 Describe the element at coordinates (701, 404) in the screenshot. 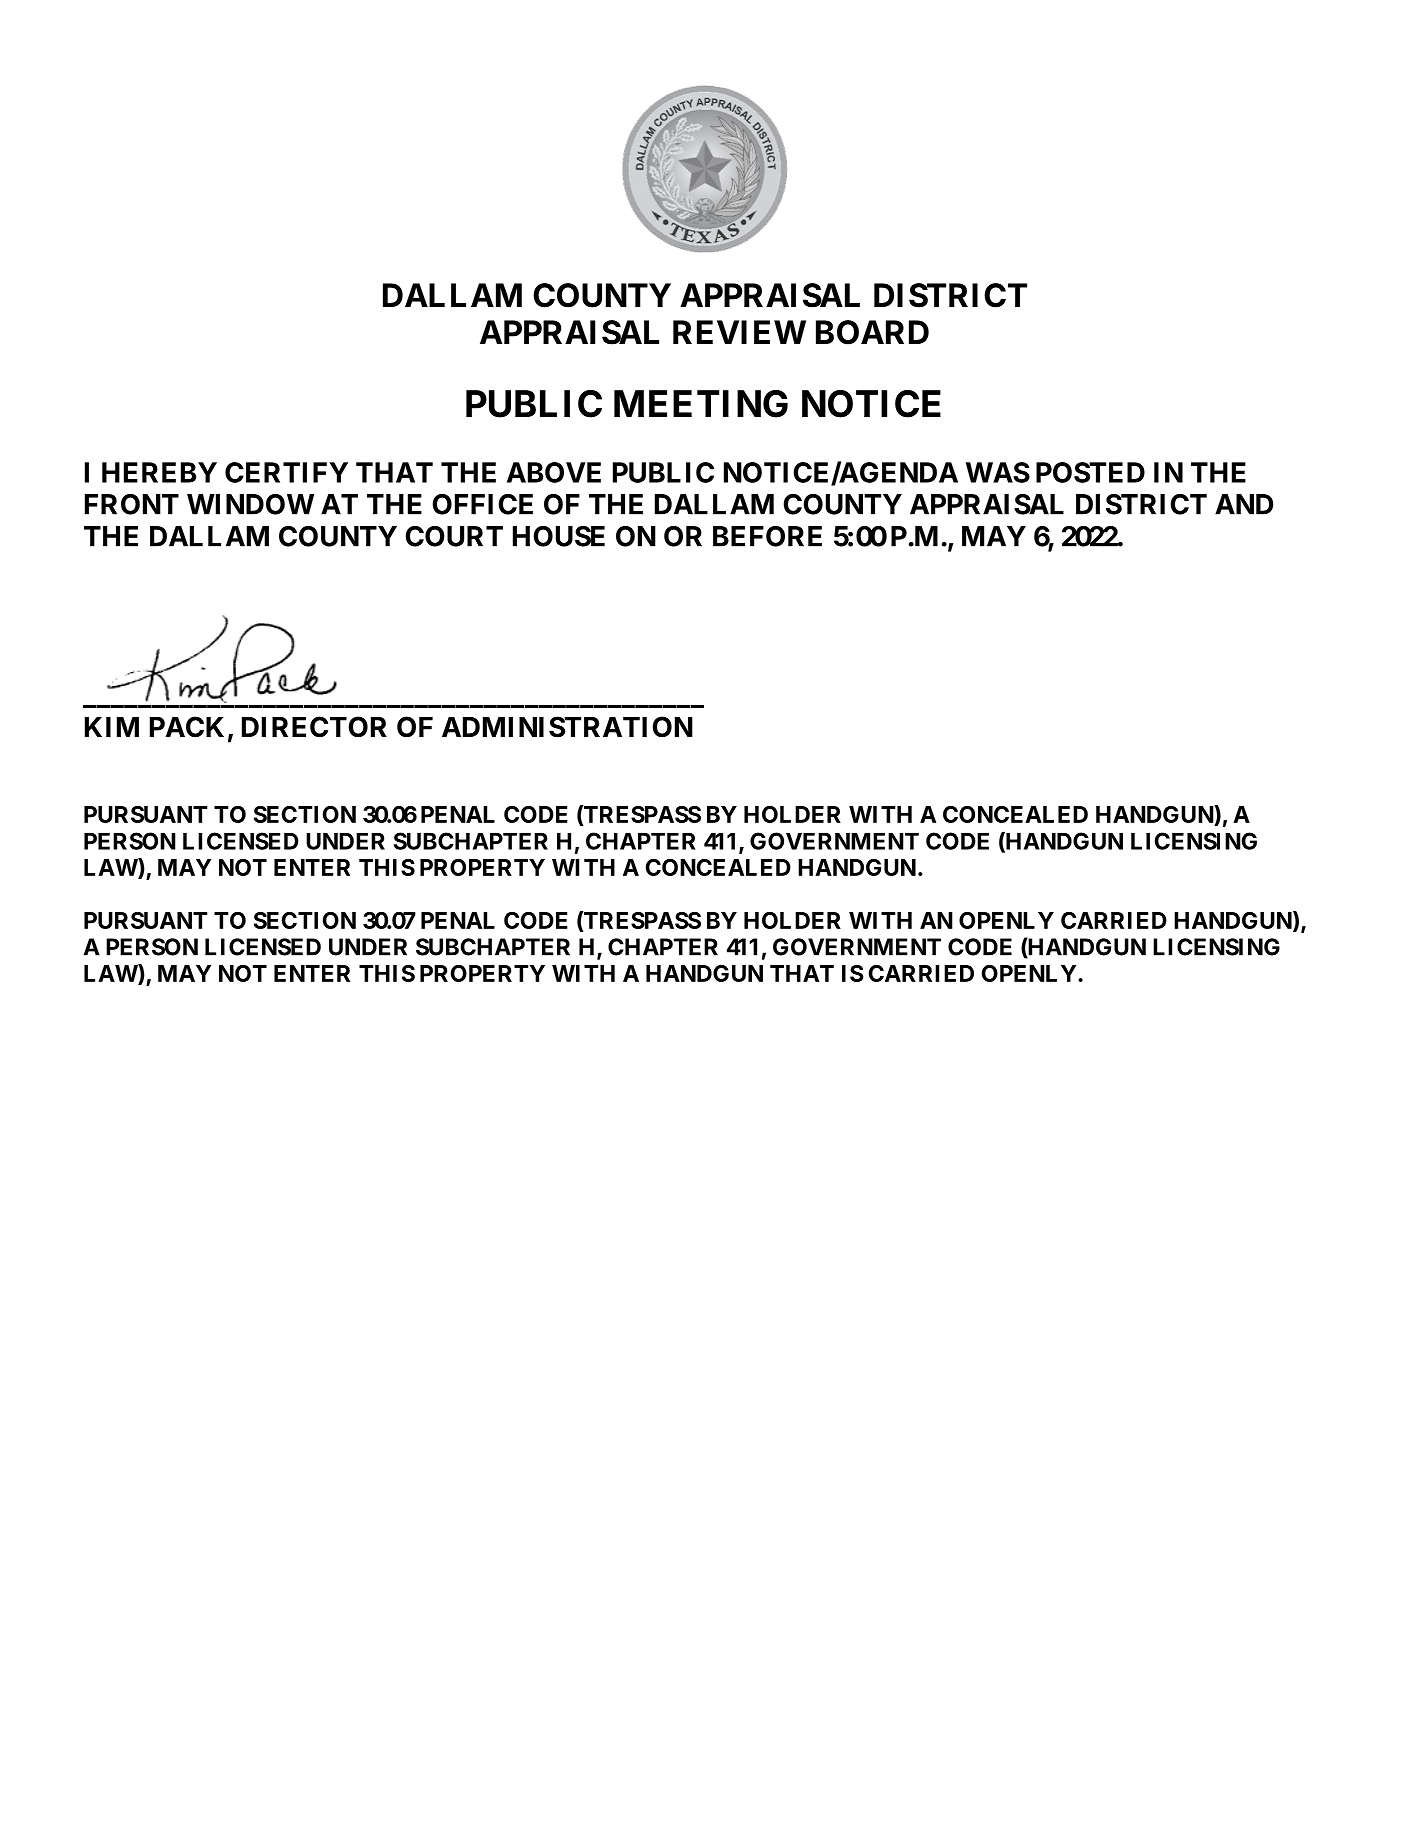

I see `MEETING` at that location.
